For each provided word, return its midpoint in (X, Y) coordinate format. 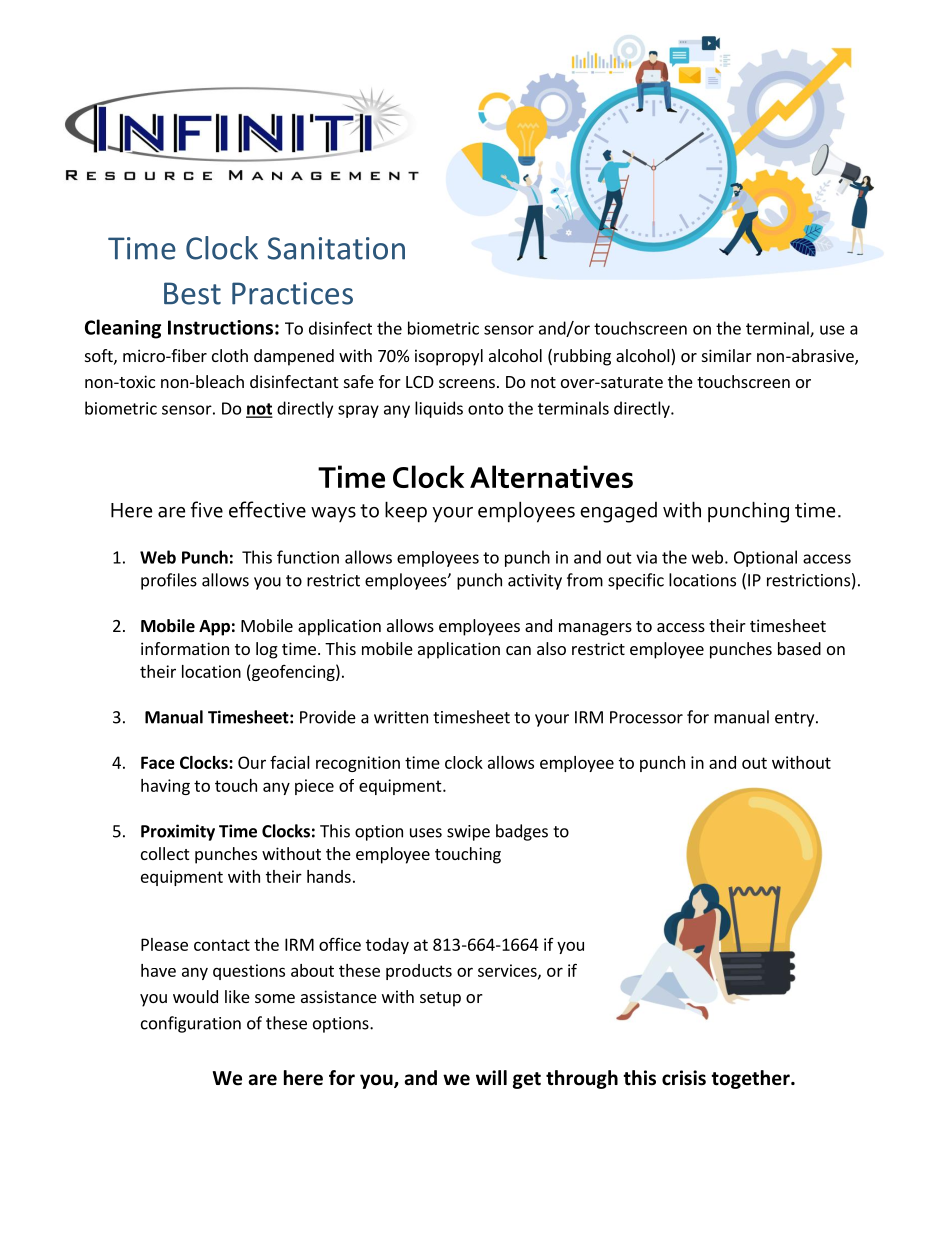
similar (727, 355)
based (799, 648)
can (518, 650)
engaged (618, 512)
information (185, 648)
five (207, 509)
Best (192, 293)
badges (522, 832)
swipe (468, 833)
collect (165, 853)
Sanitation (336, 248)
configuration (191, 1024)
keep (406, 512)
